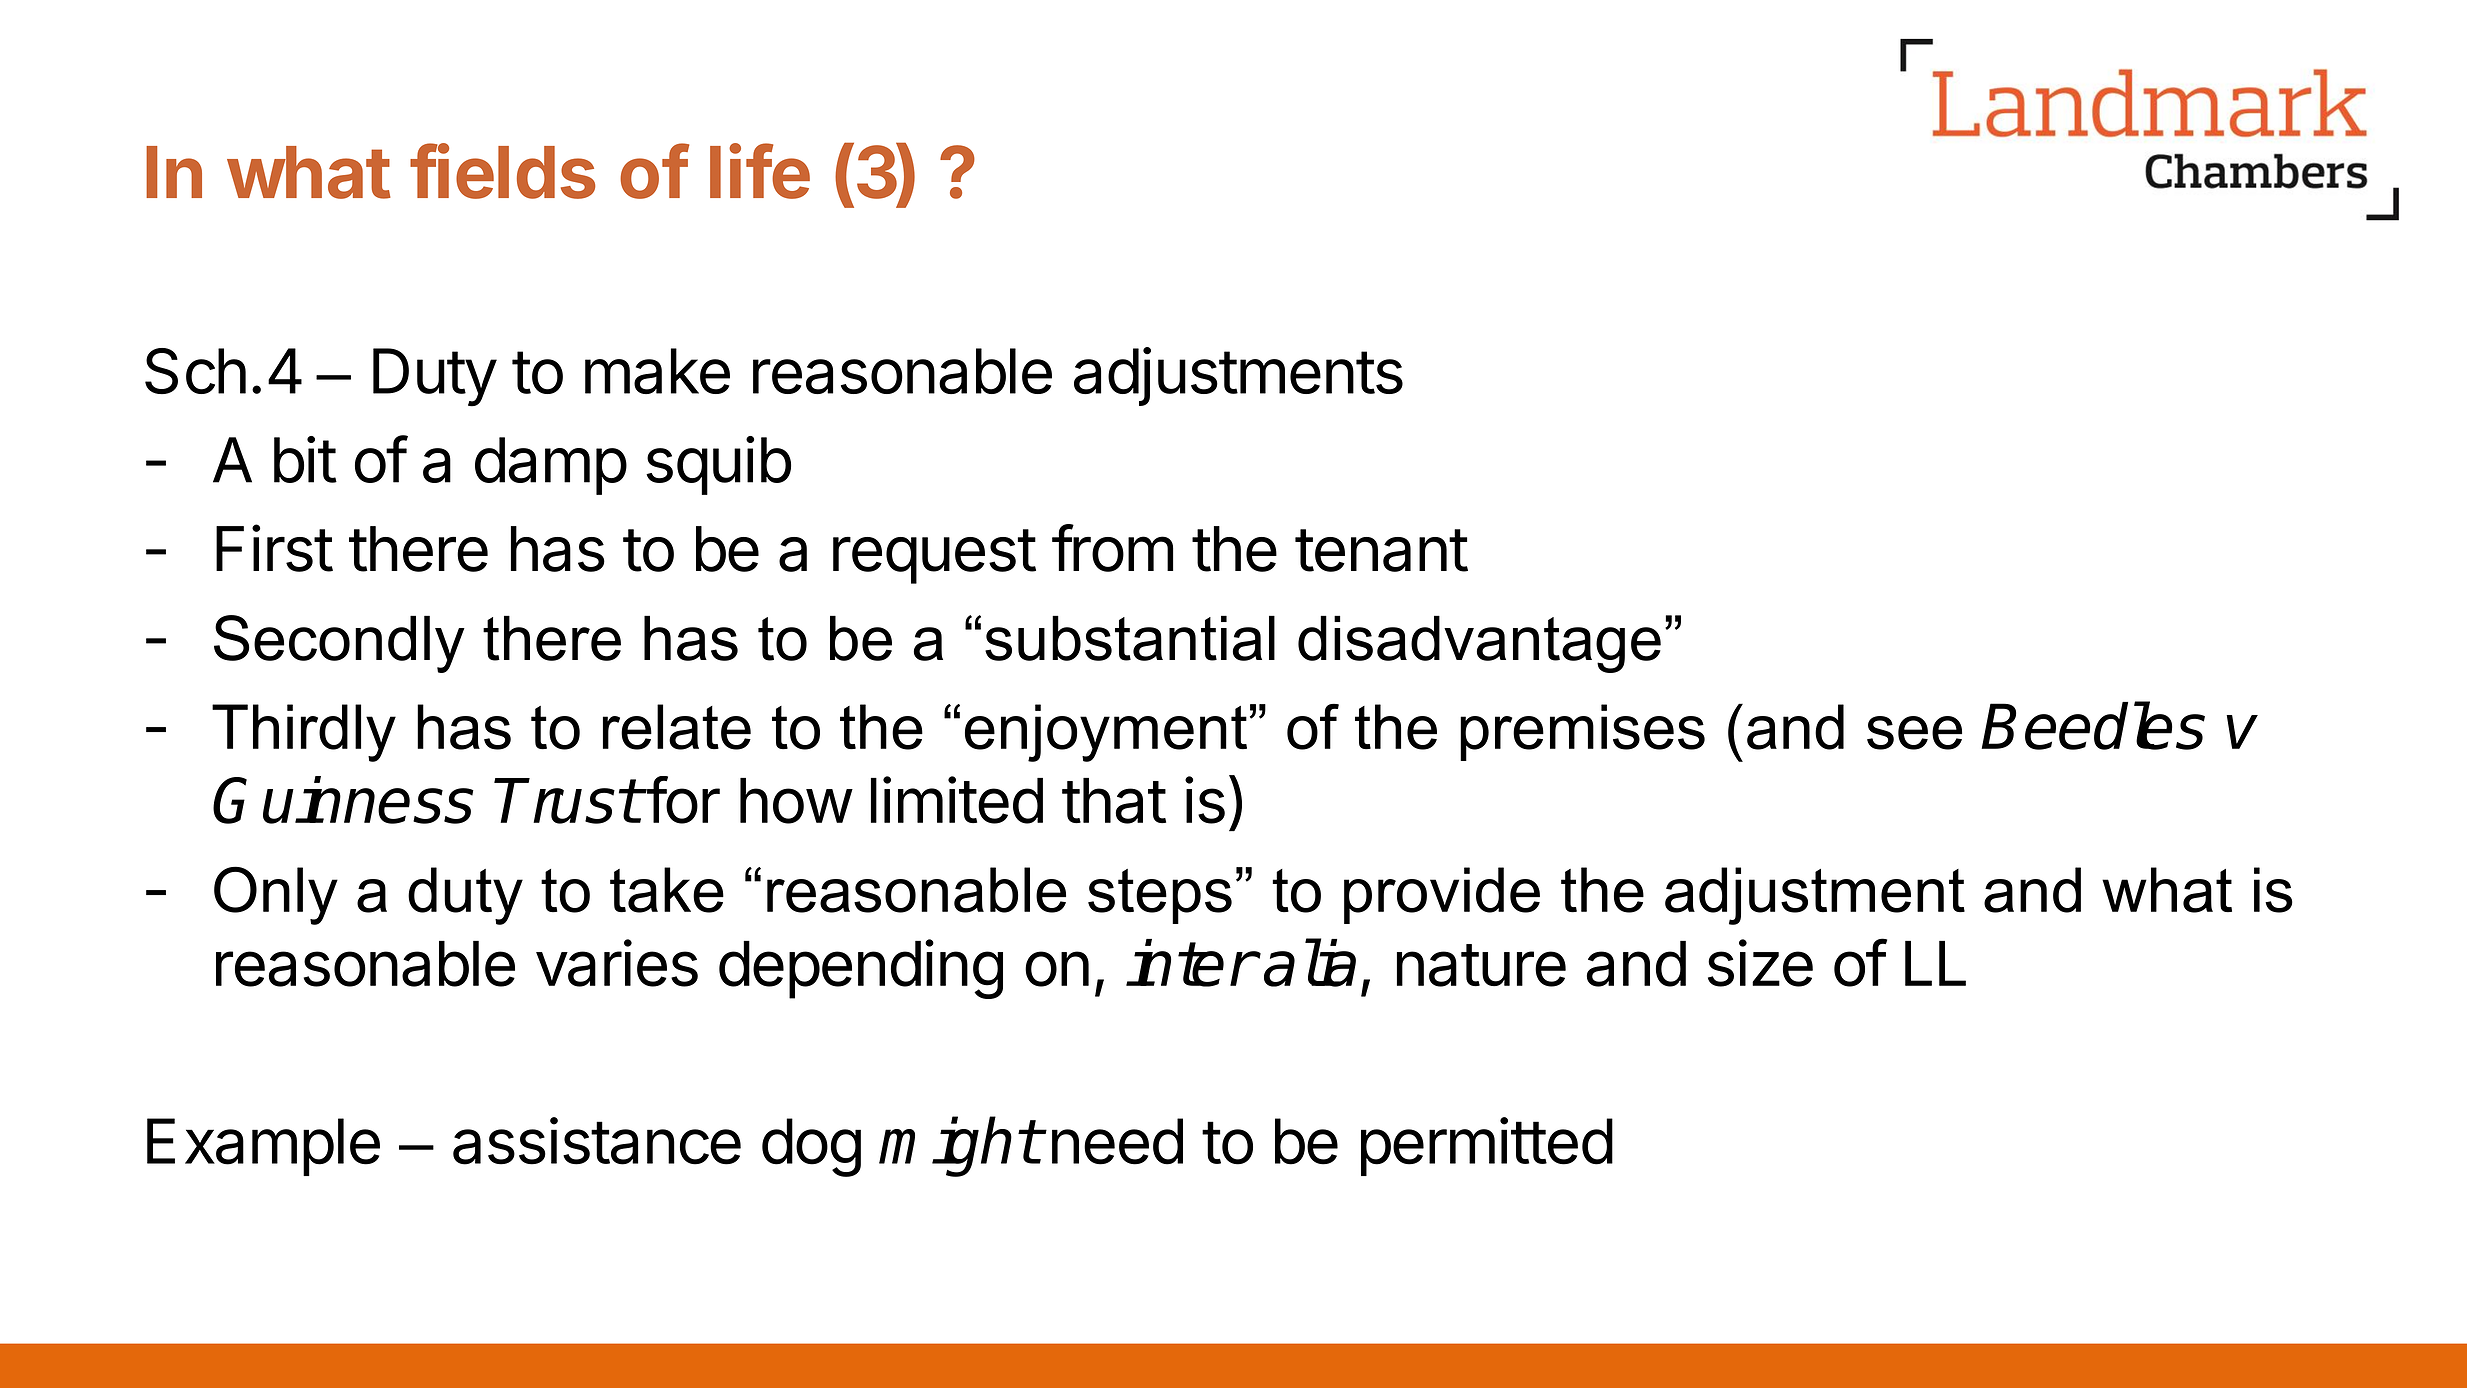  Describe the element at coordinates (1112, 548) in the document. I see `from` at that location.
